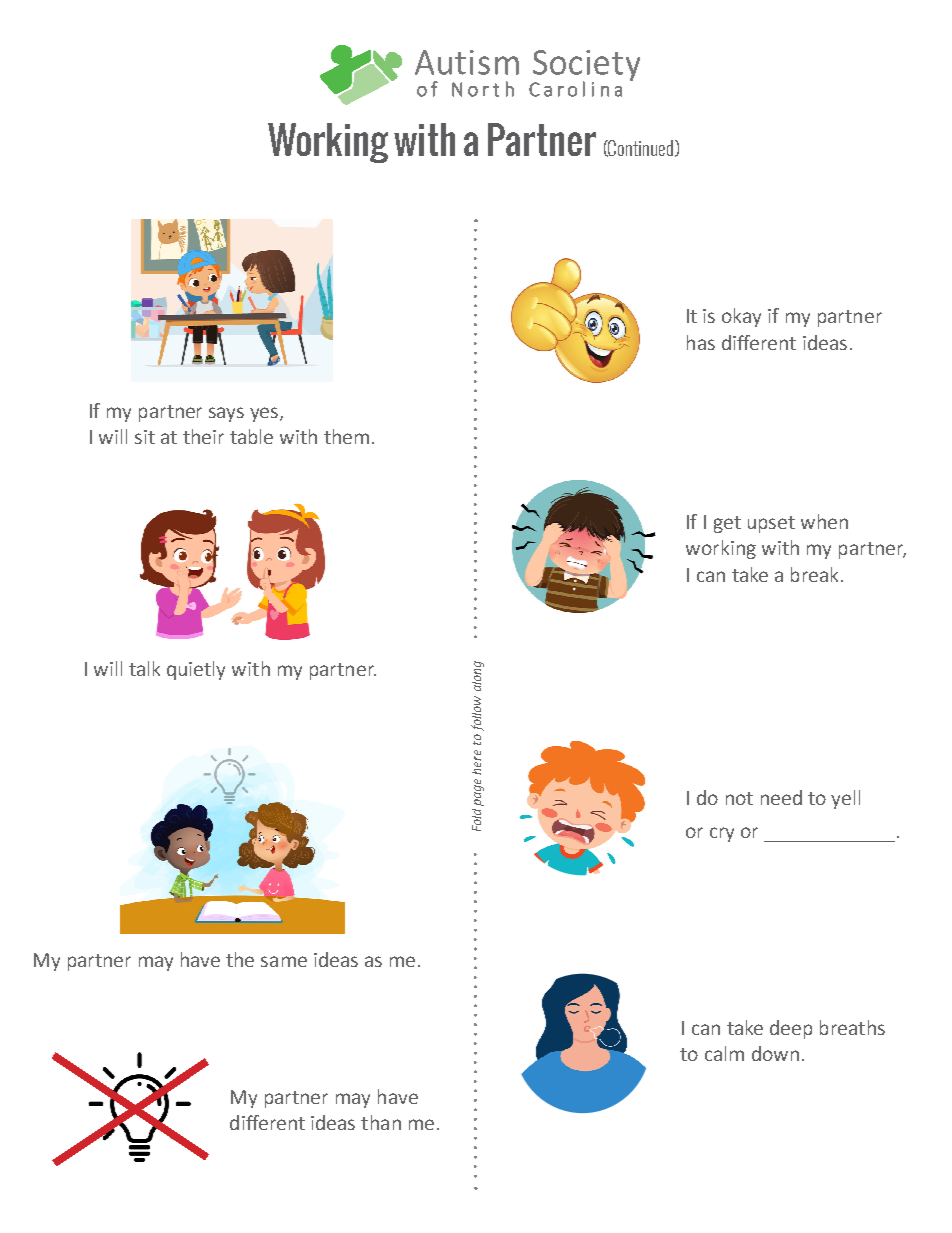 Image resolution: width=952 pixels, height=1233 pixels. I want to click on same, so click(284, 961).
